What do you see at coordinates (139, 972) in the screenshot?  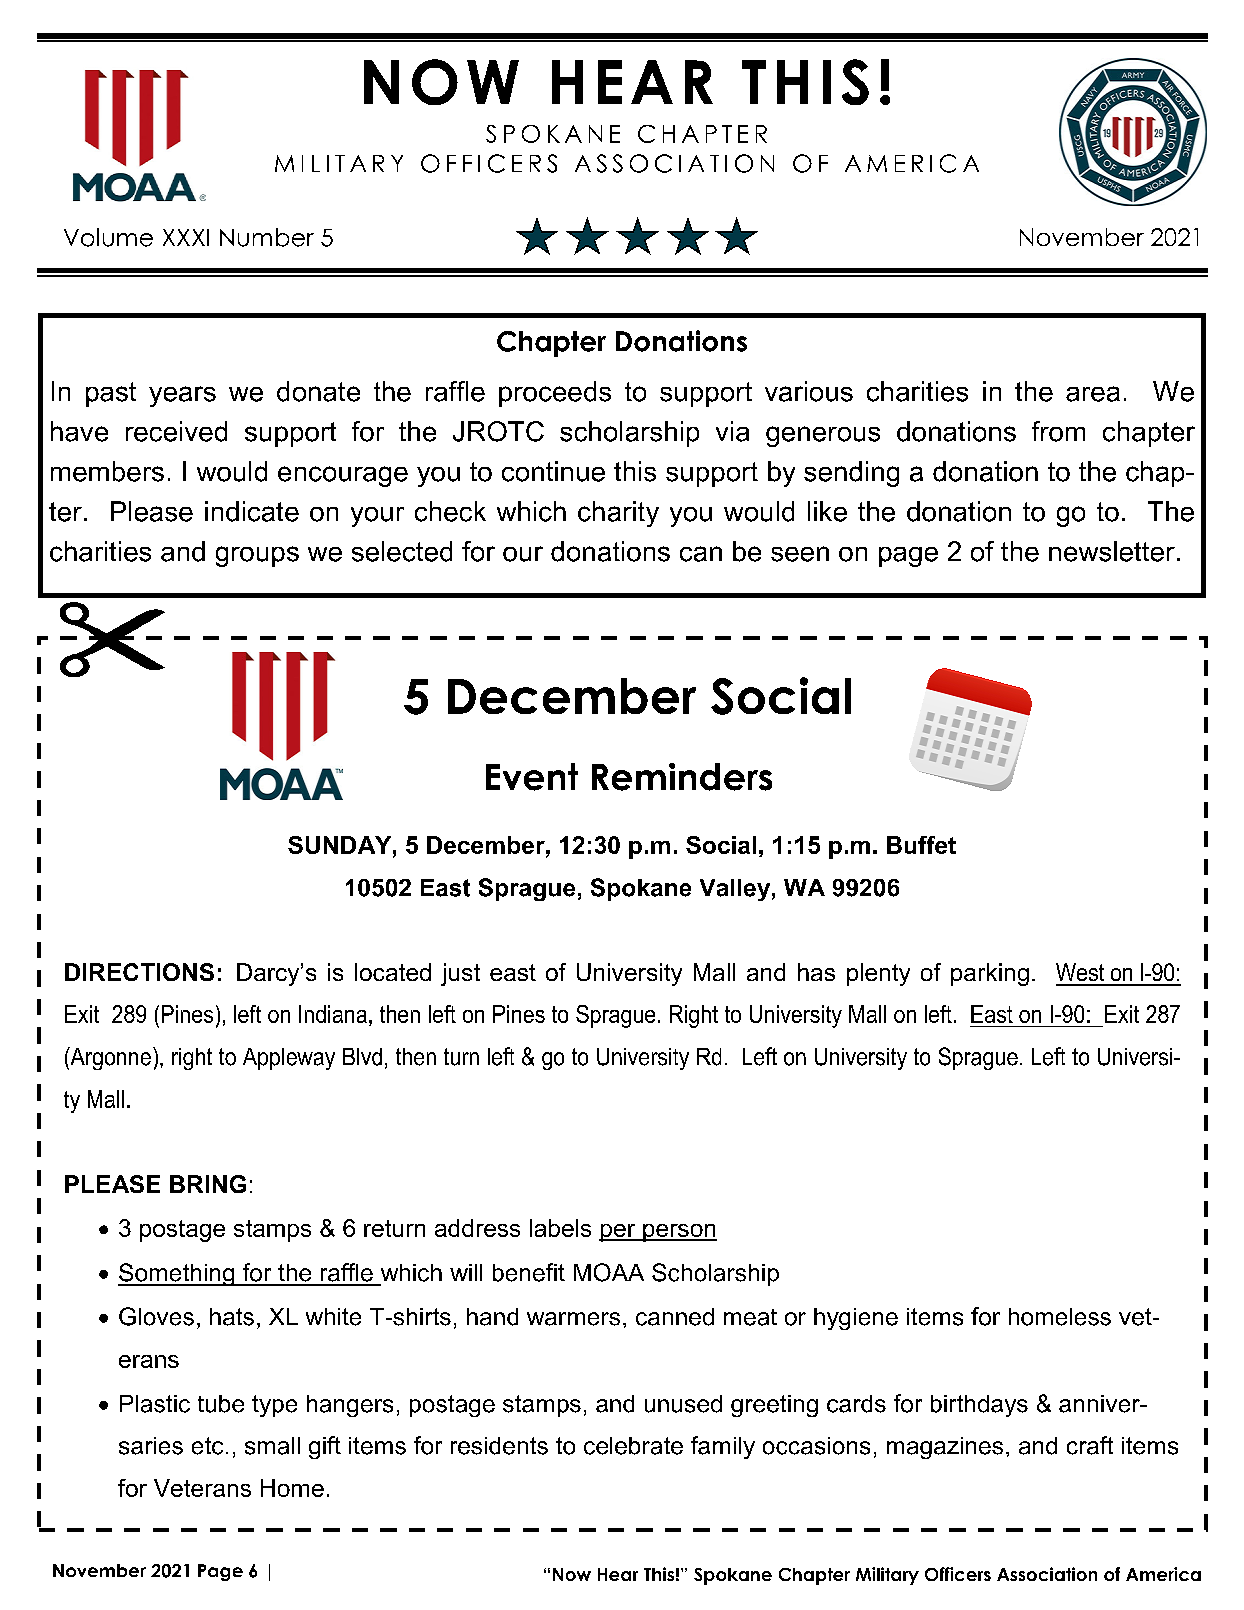 I see `DIRECTIONS` at bounding box center [139, 972].
